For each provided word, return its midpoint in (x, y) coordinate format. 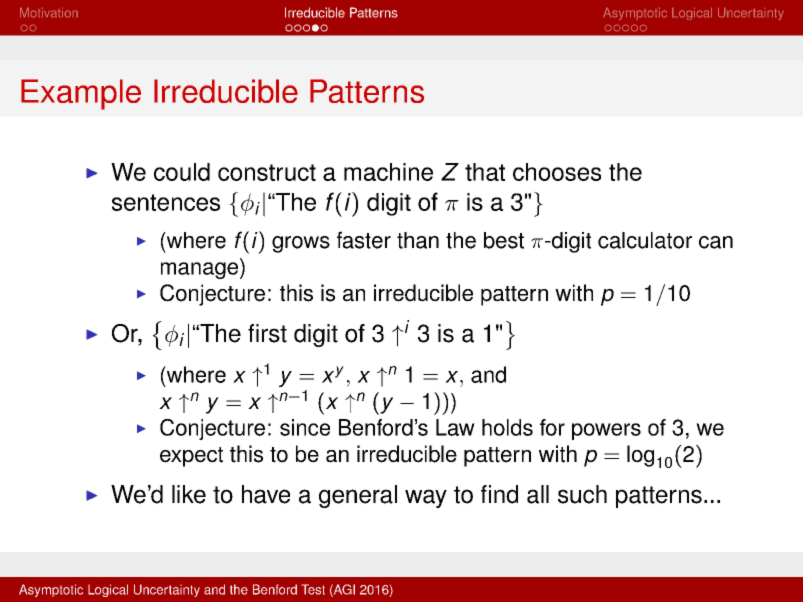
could (182, 172)
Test (313, 589)
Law (455, 427)
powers (606, 431)
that (485, 172)
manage (199, 270)
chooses (557, 172)
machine (388, 172)
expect (191, 457)
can (716, 242)
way (426, 498)
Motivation (49, 12)
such (582, 494)
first (267, 333)
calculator (645, 240)
